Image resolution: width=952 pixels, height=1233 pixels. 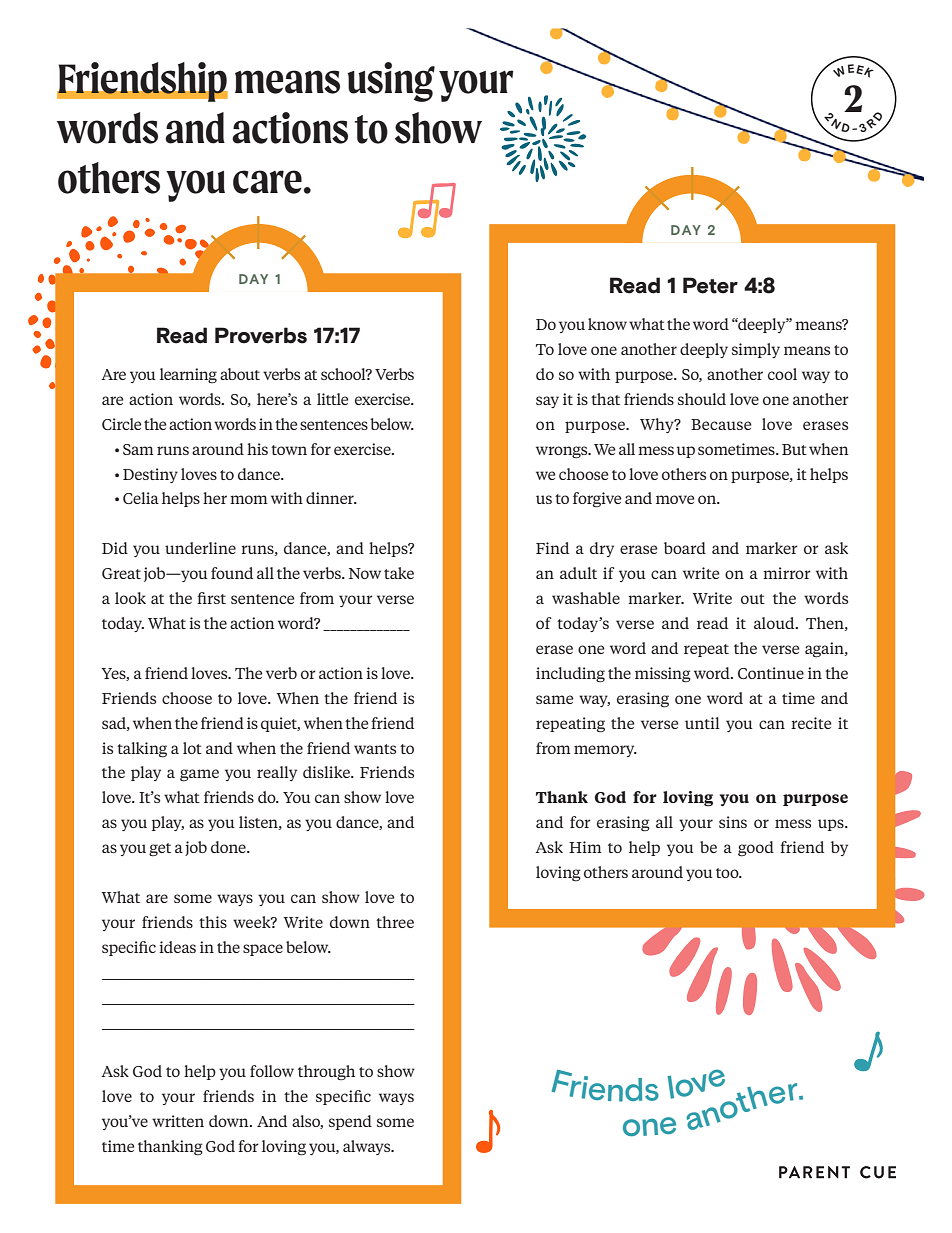 I want to click on first, so click(x=211, y=598).
